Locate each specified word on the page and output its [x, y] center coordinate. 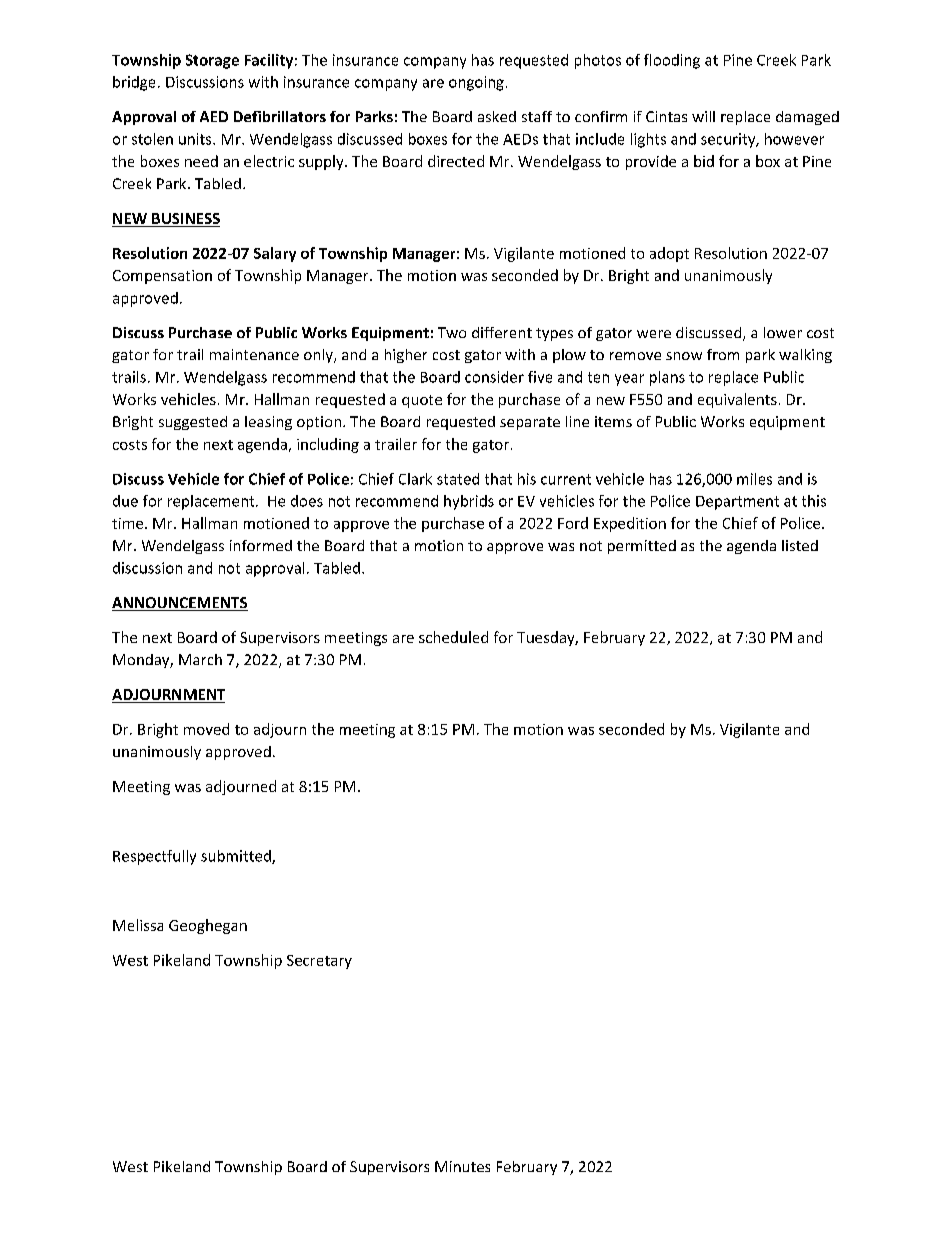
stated [458, 479]
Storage [212, 61]
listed [800, 545]
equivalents [737, 400]
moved [206, 729]
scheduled [453, 637]
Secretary [319, 962]
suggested [193, 423]
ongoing [476, 83]
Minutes [462, 1166]
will [703, 116]
